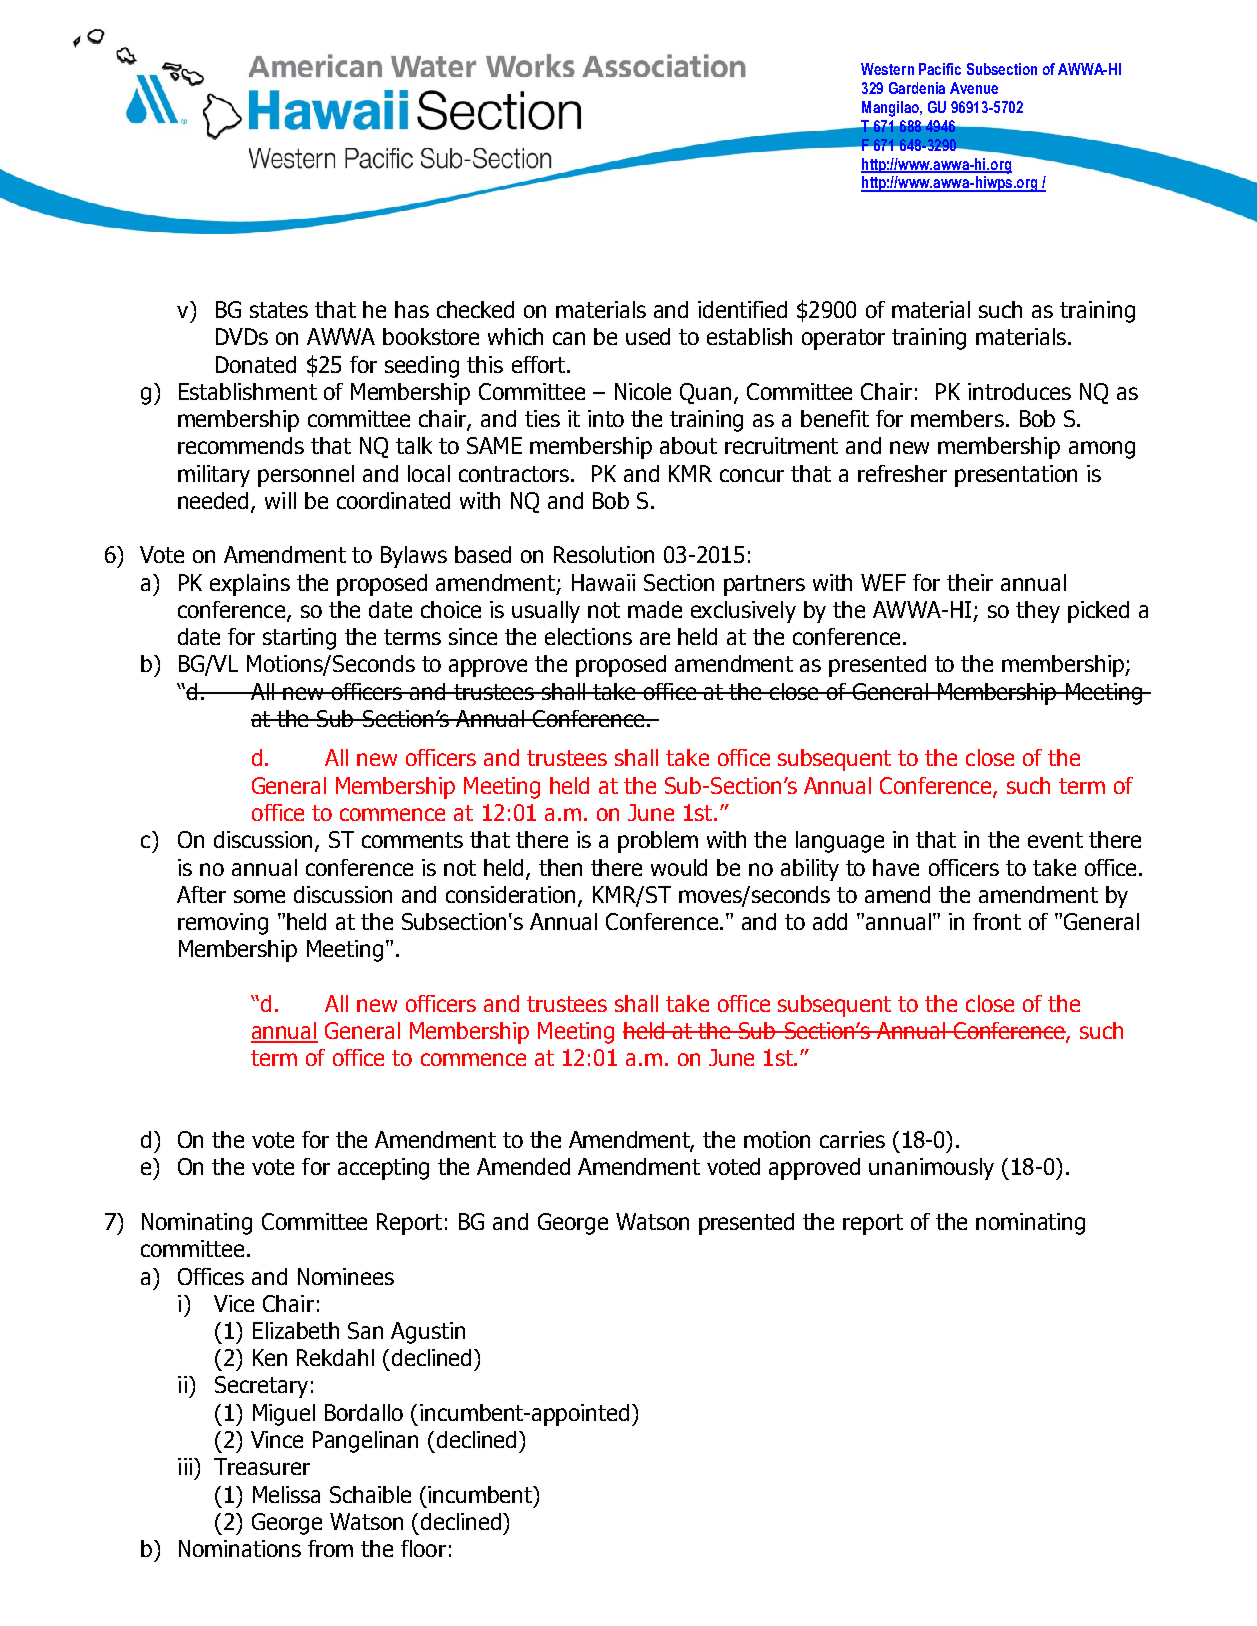  Describe the element at coordinates (603, 582) in the screenshot. I see `Hawaii` at that location.
